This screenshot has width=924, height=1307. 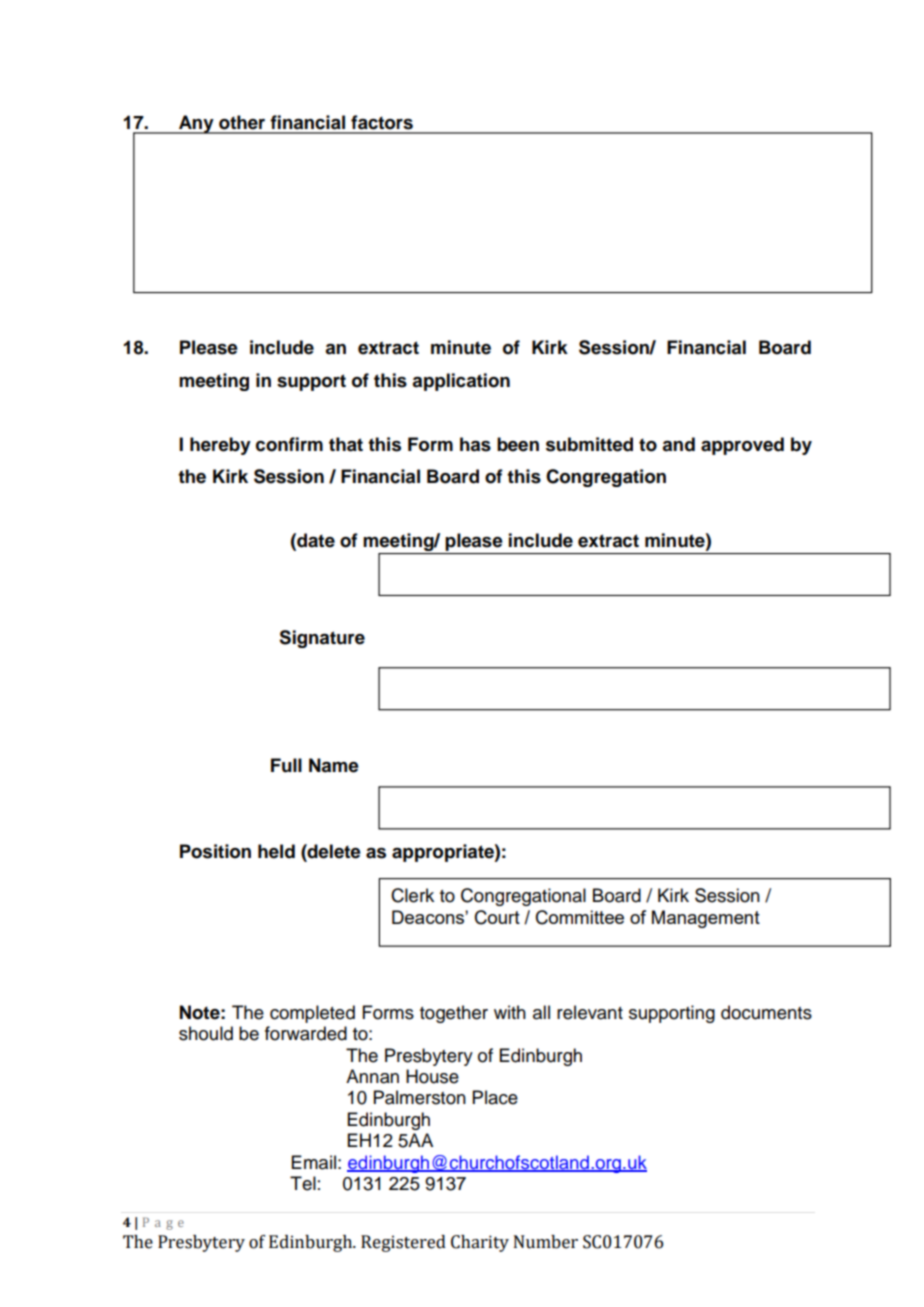 What do you see at coordinates (766, 1012) in the screenshot?
I see `documents` at bounding box center [766, 1012].
